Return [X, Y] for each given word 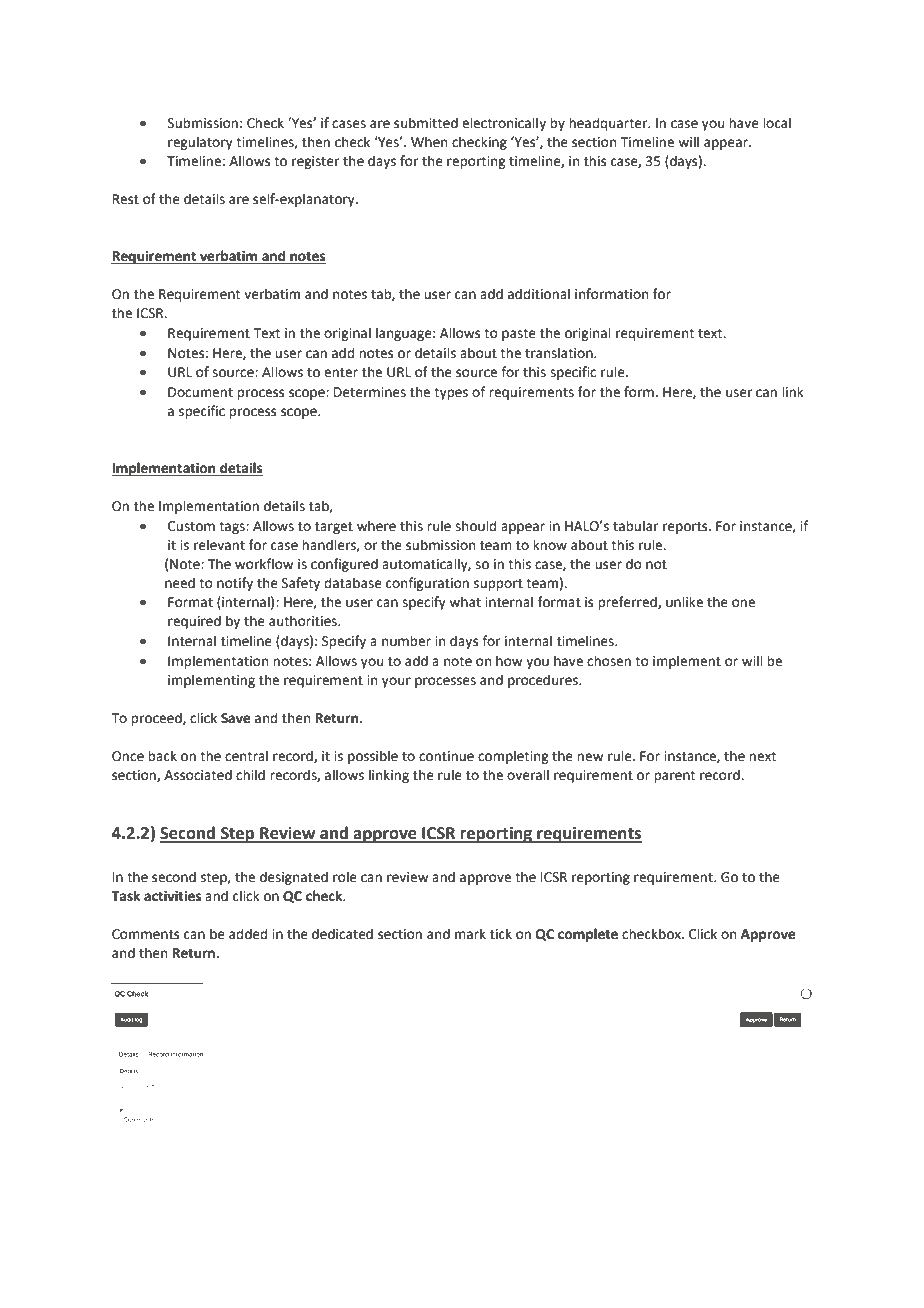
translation [560, 353]
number [406, 641]
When [429, 142]
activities [172, 896]
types [451, 394]
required [194, 622]
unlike [684, 602]
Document [200, 392]
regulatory [200, 143]
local [777, 123]
